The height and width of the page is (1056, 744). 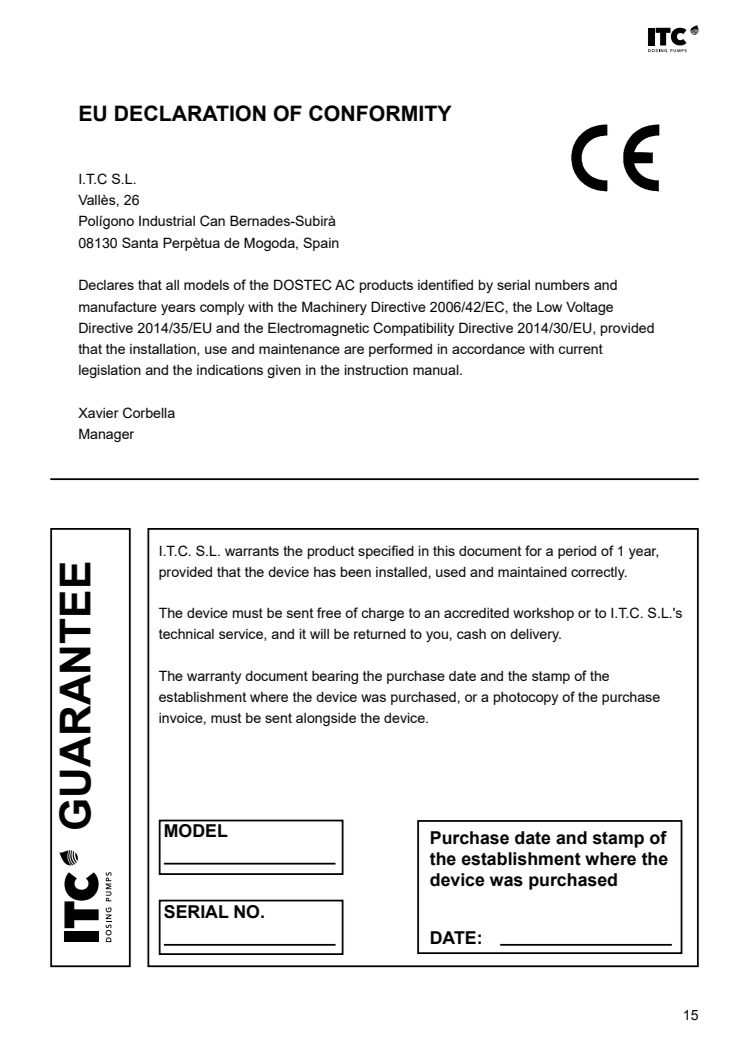 I want to click on specified, so click(x=386, y=552).
